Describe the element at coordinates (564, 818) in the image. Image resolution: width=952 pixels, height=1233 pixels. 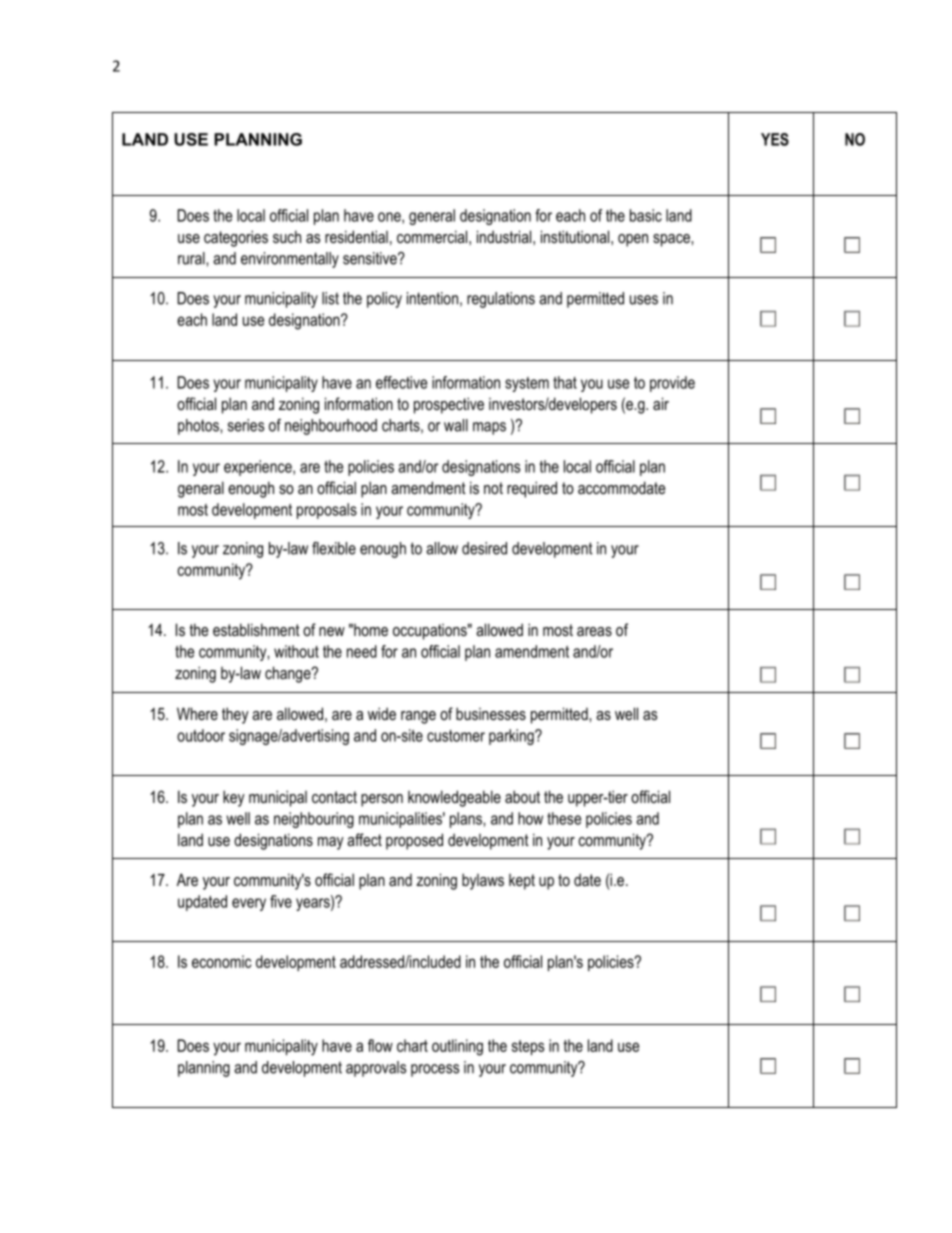
I see `these` at that location.
